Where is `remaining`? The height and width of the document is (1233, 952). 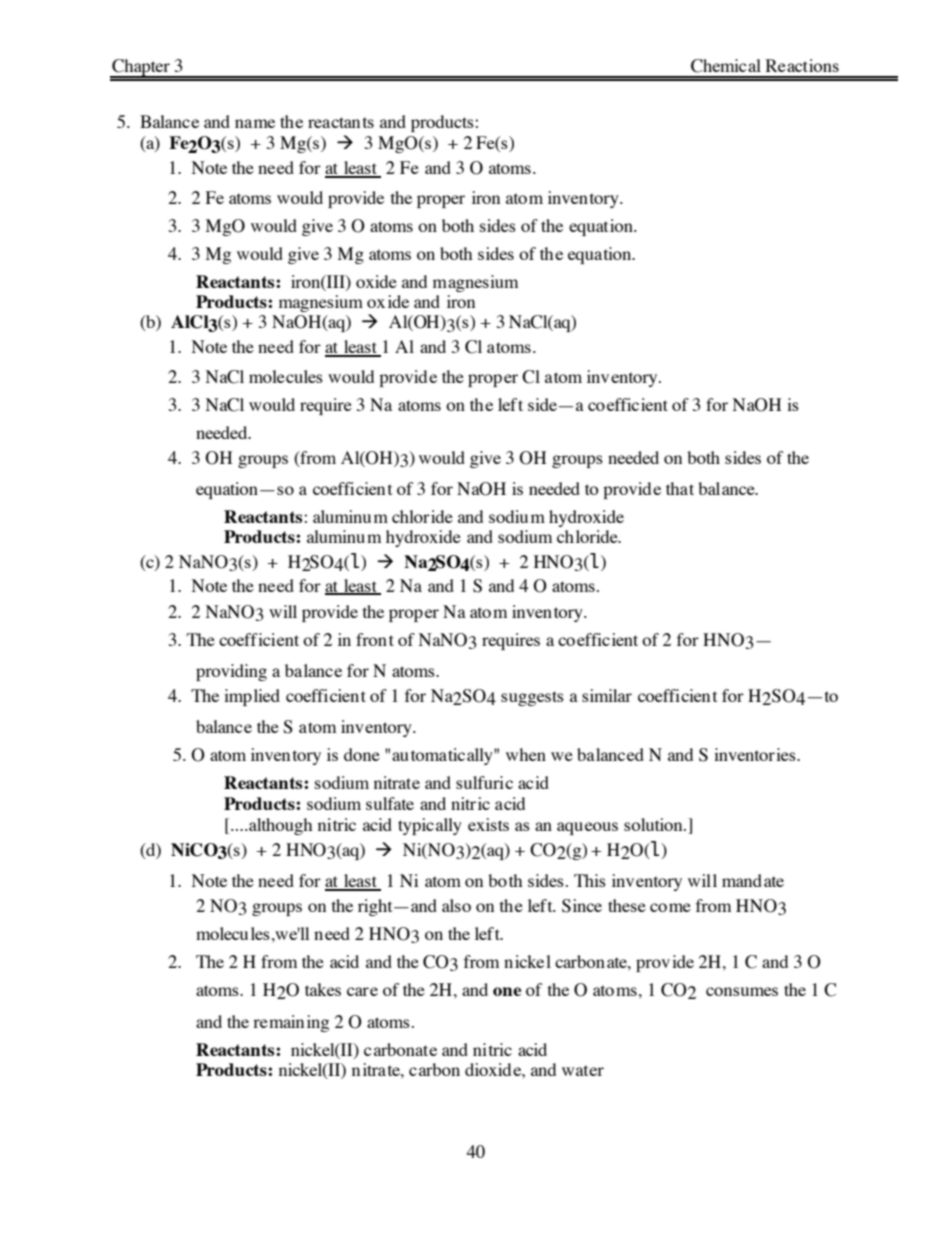 remaining is located at coordinates (291, 1023).
